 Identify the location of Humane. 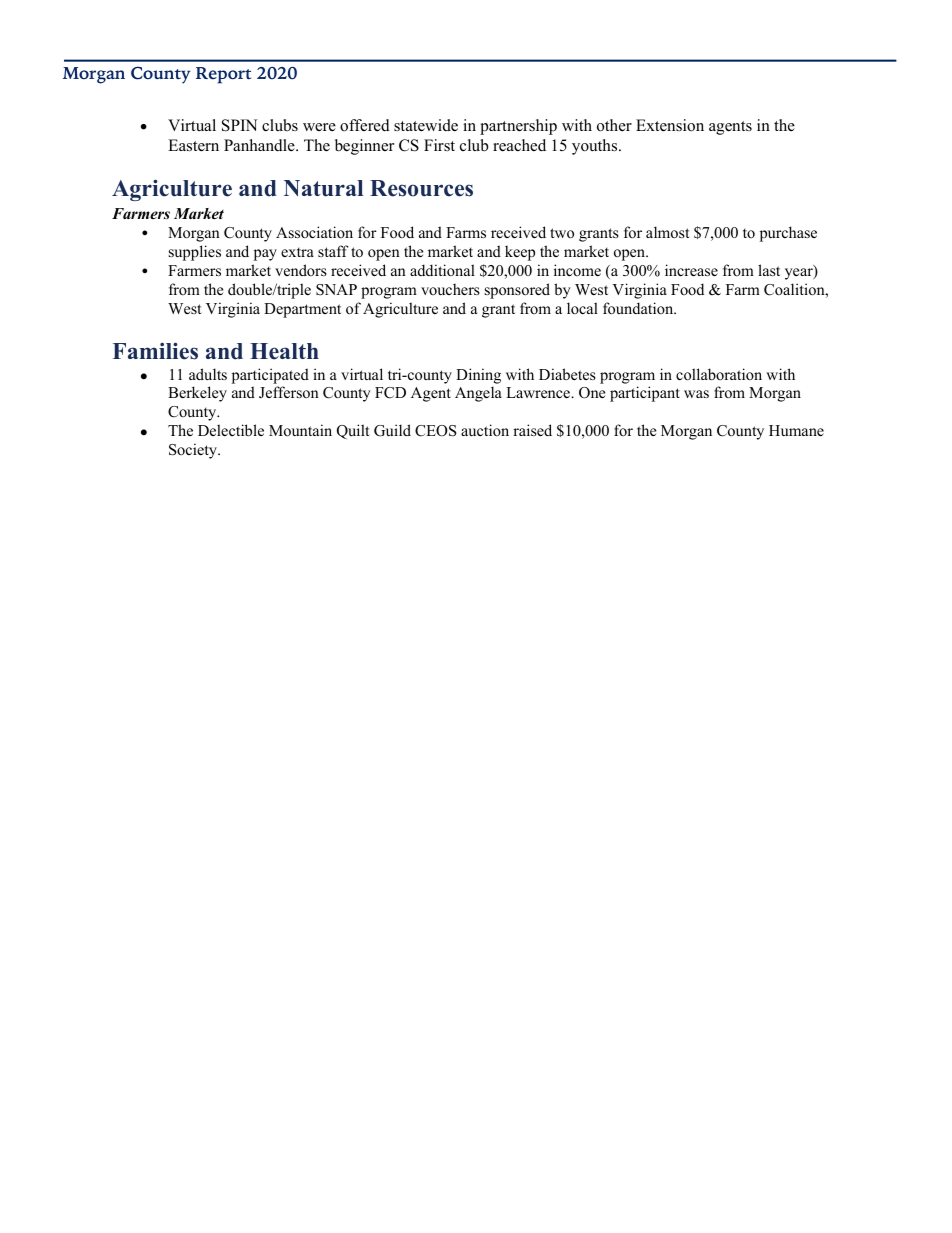
(796, 430).
